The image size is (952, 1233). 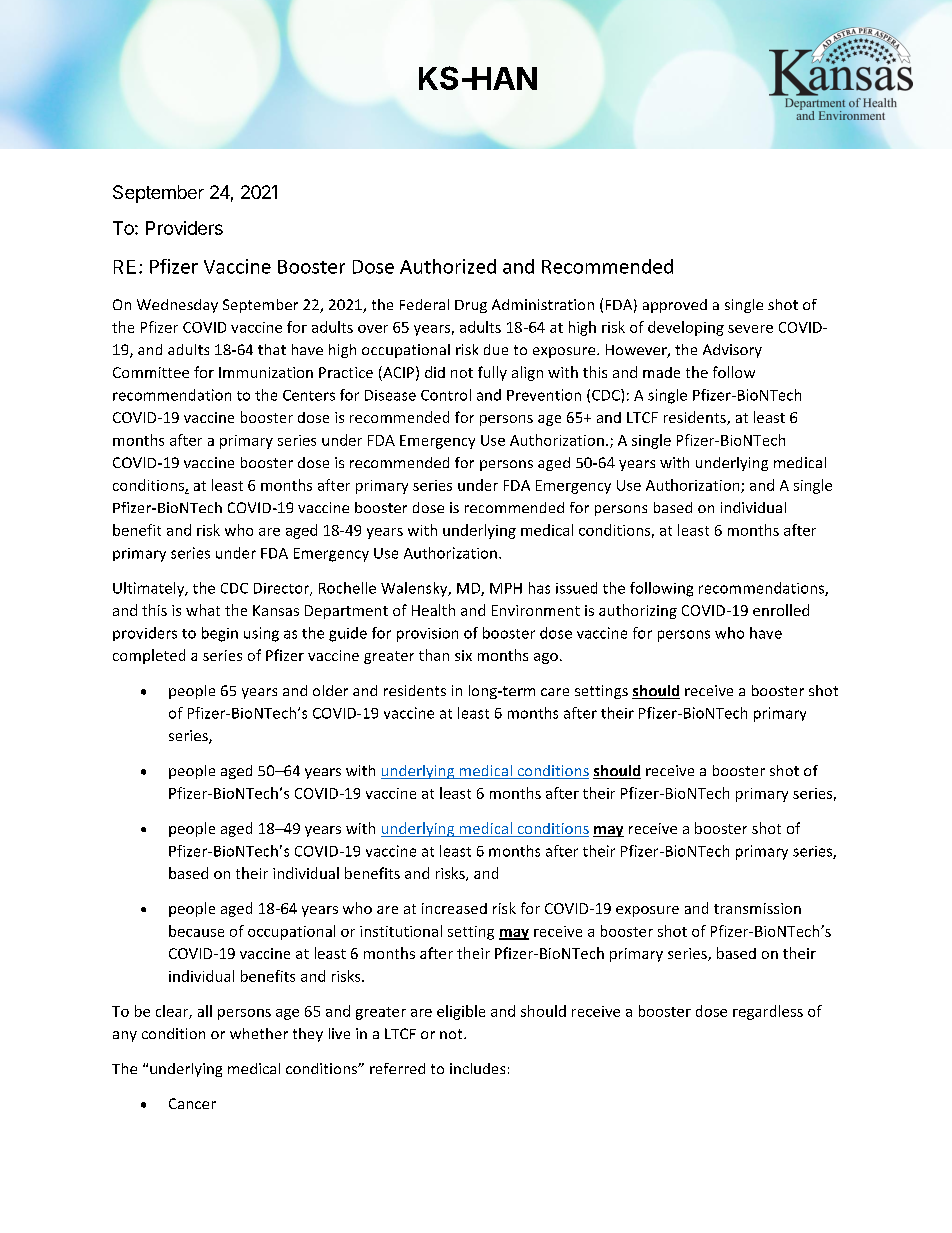 I want to click on includes, so click(x=477, y=1068).
